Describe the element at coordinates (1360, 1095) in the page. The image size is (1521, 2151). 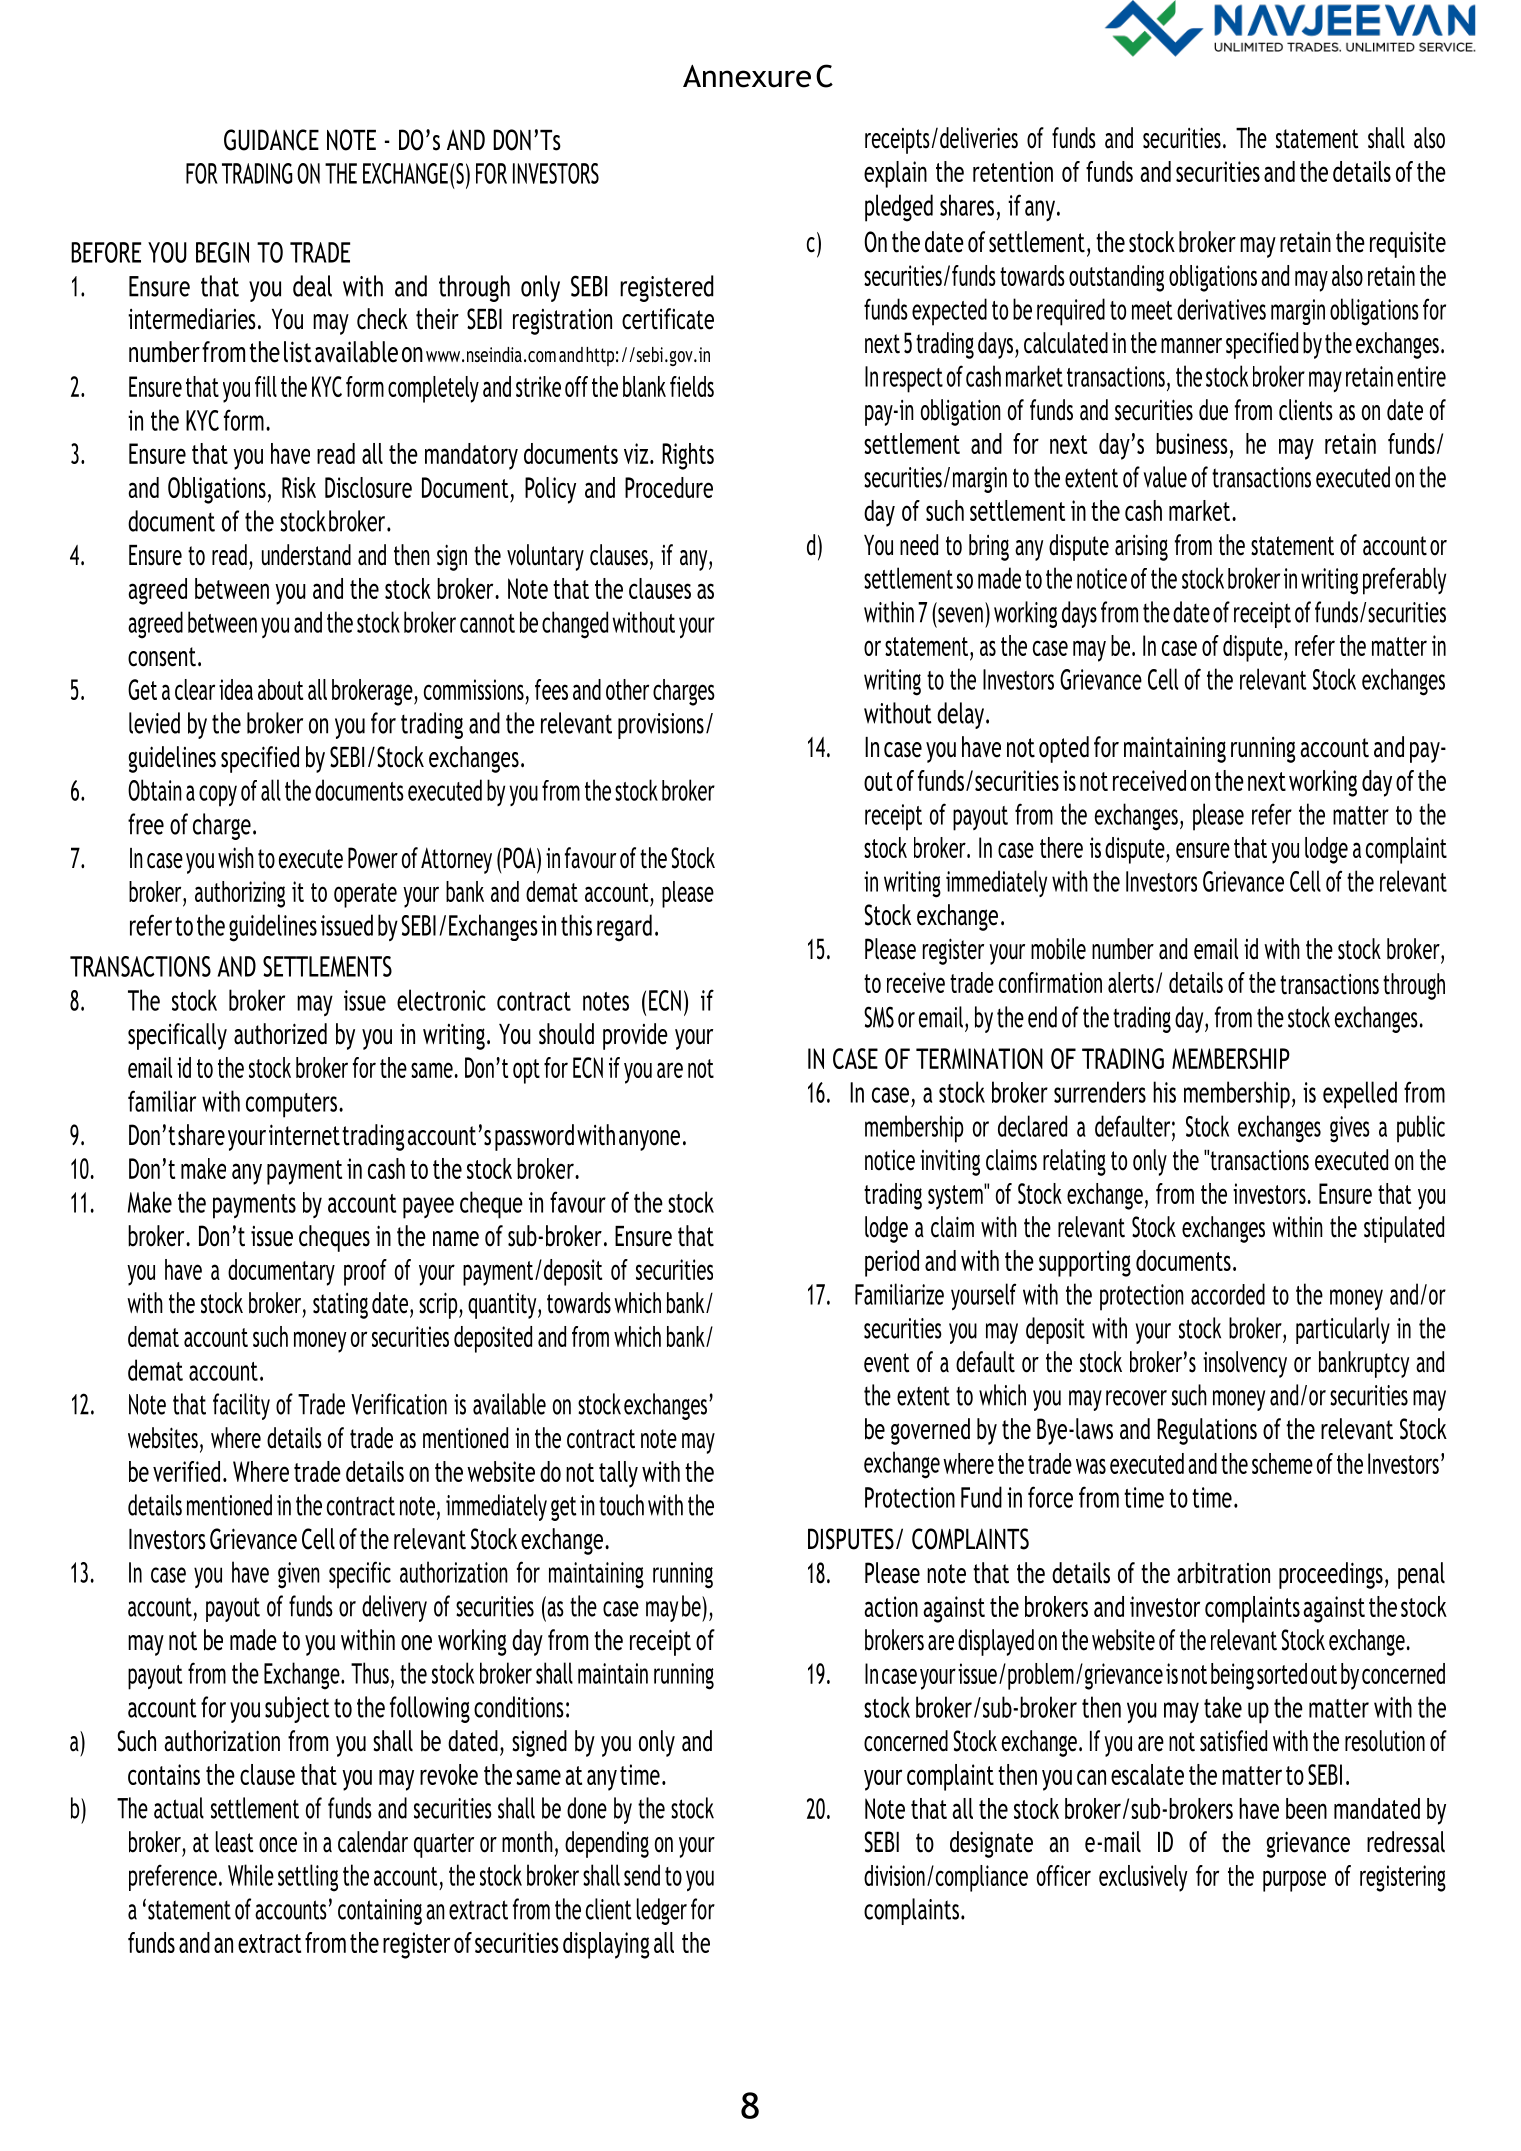
I see `expelled` at that location.
